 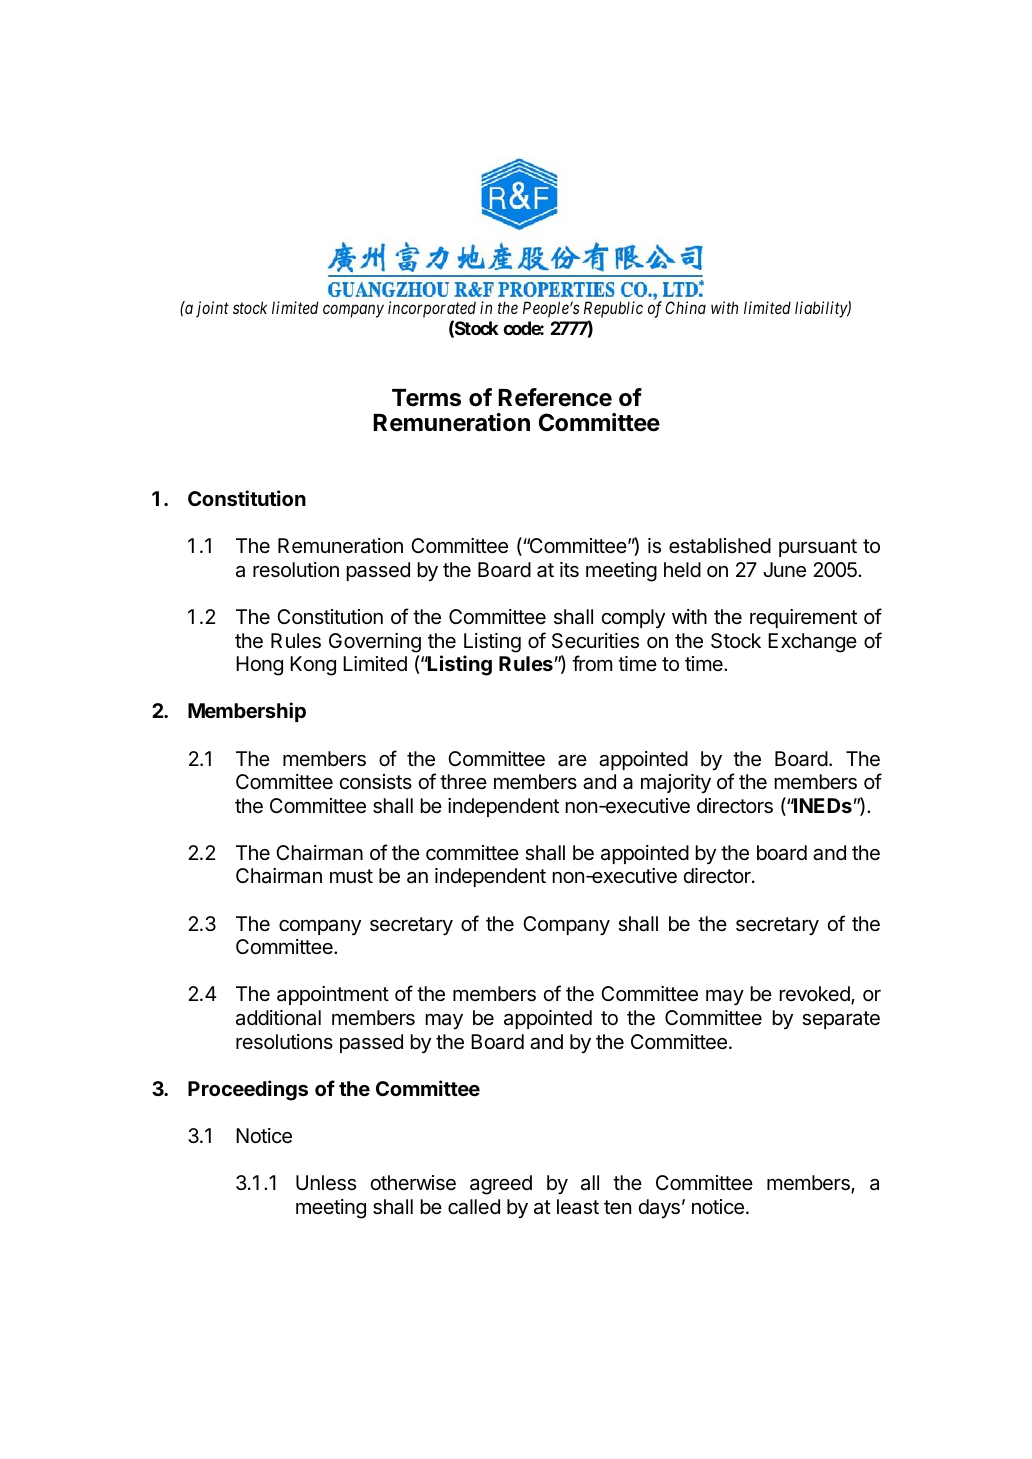 What do you see at coordinates (326, 1183) in the screenshot?
I see `Unless` at bounding box center [326, 1183].
